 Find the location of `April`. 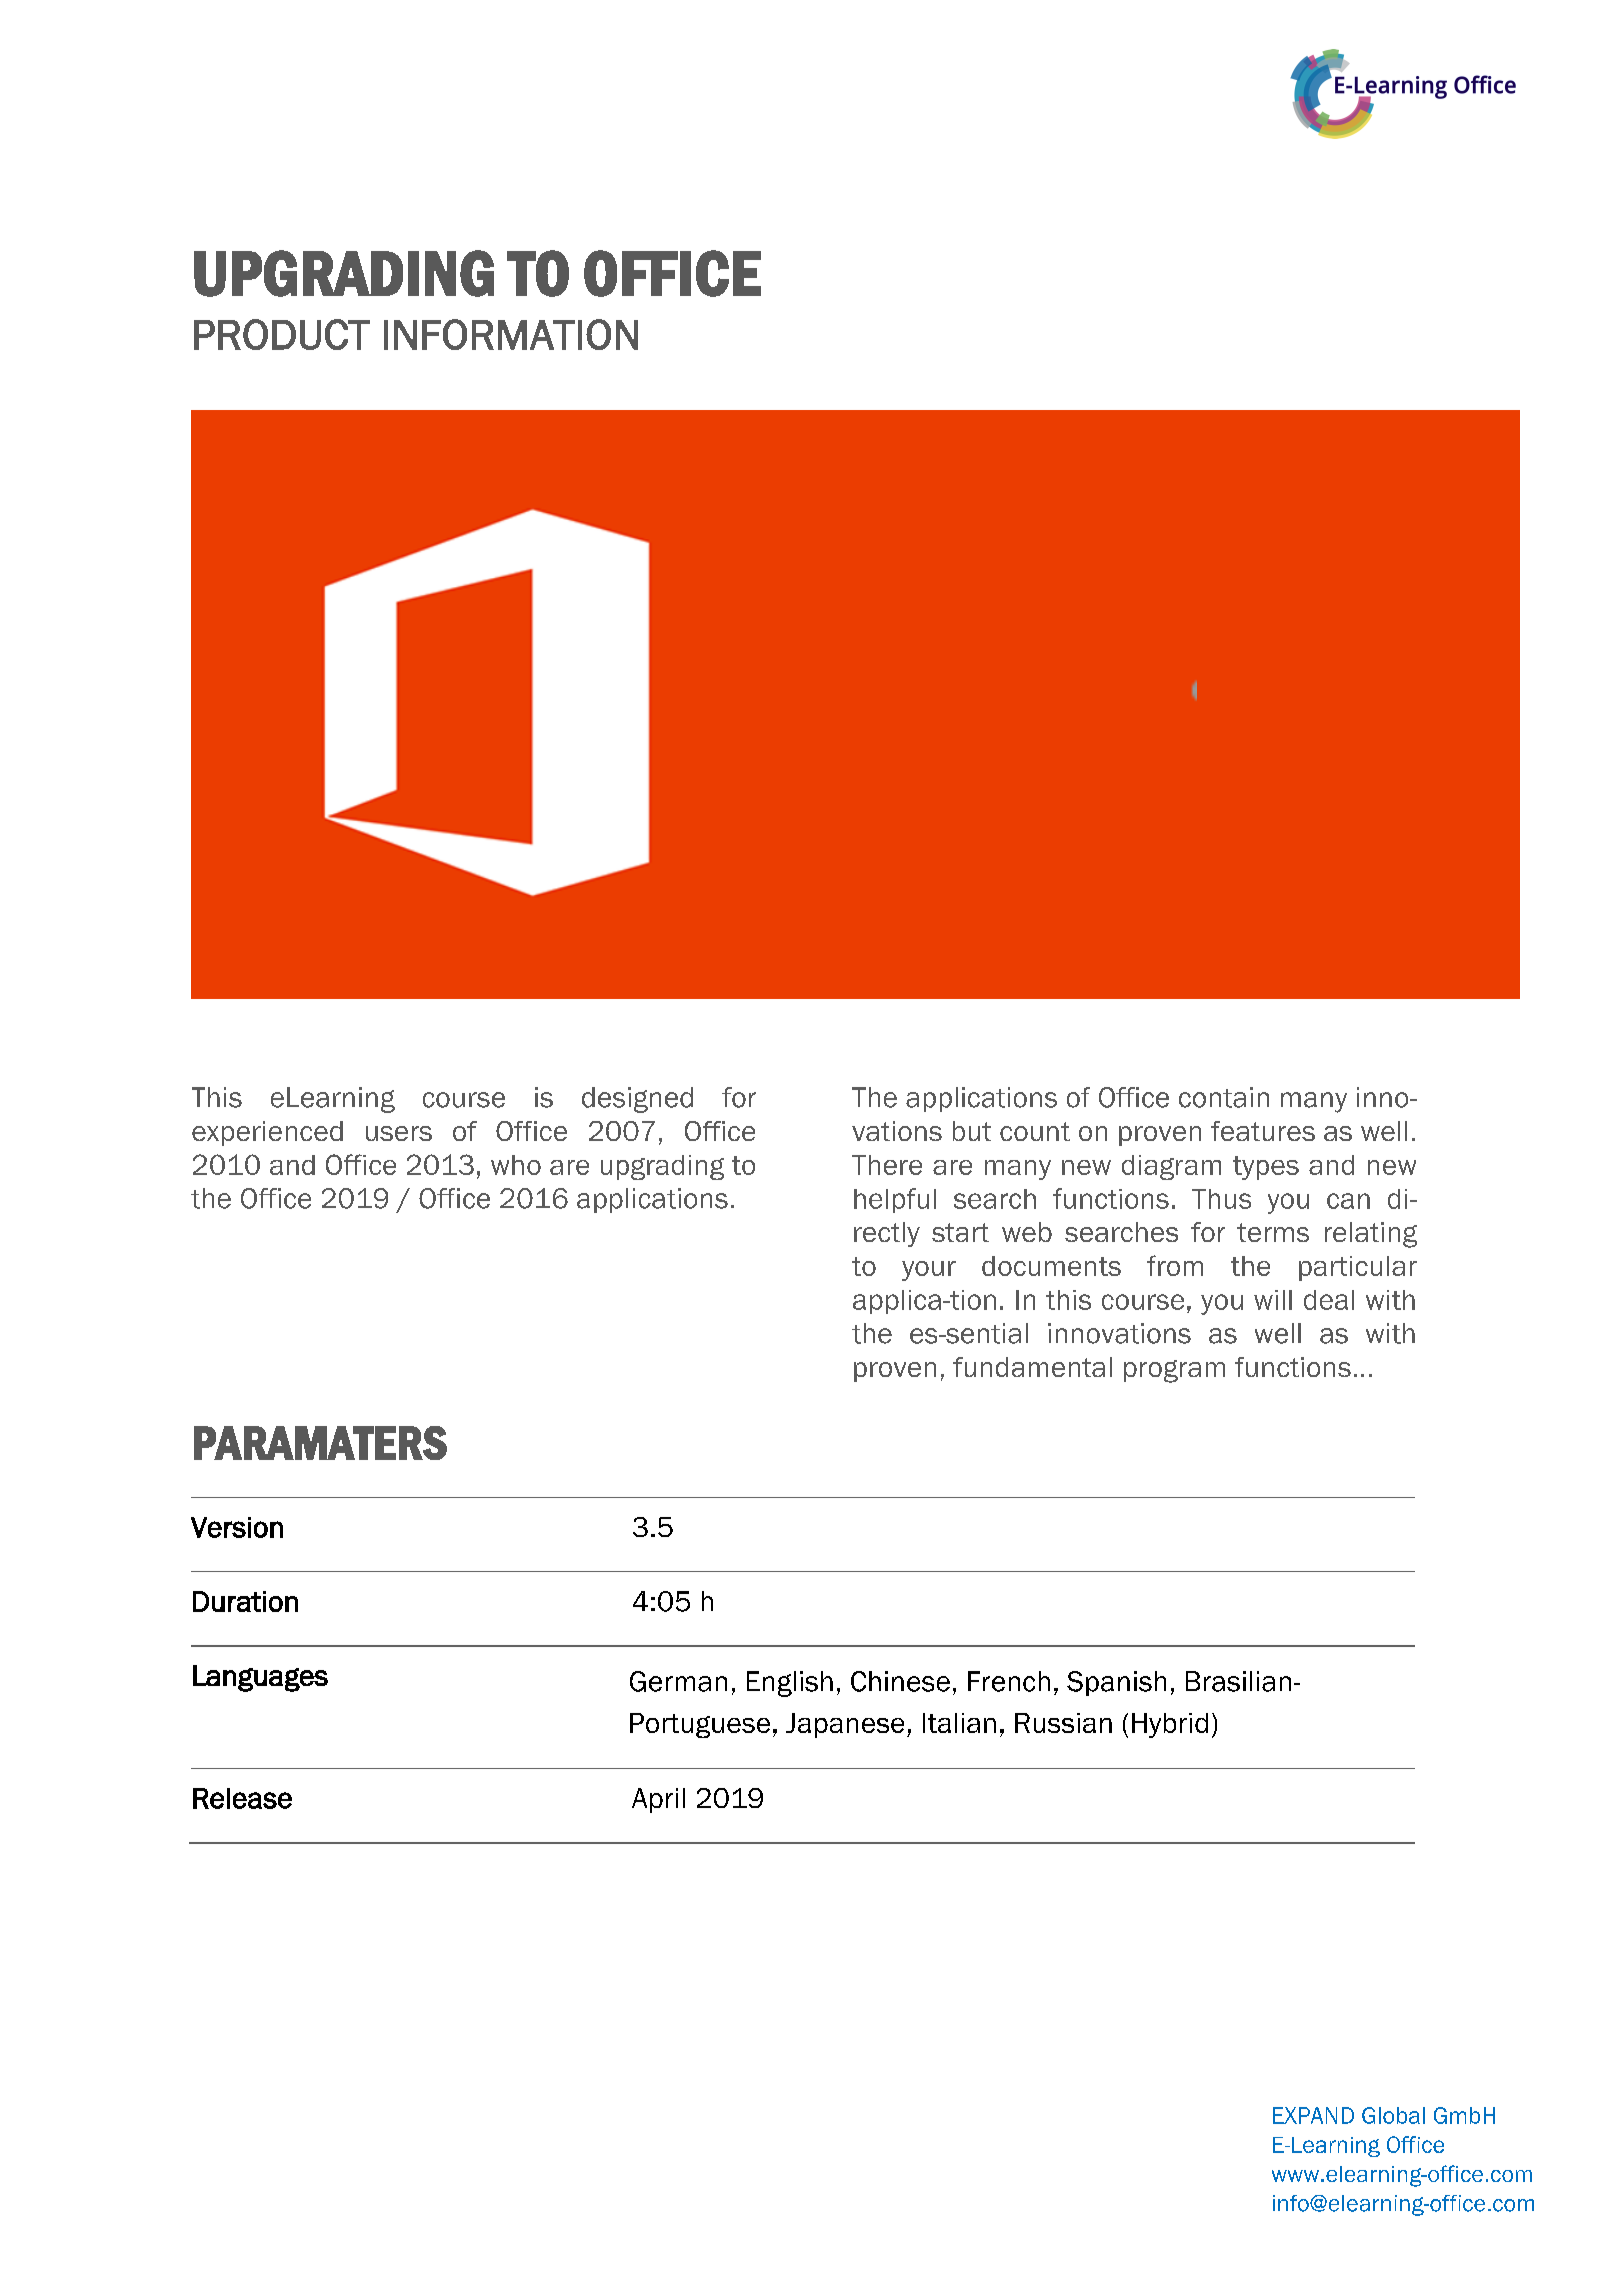

April is located at coordinates (658, 1800).
